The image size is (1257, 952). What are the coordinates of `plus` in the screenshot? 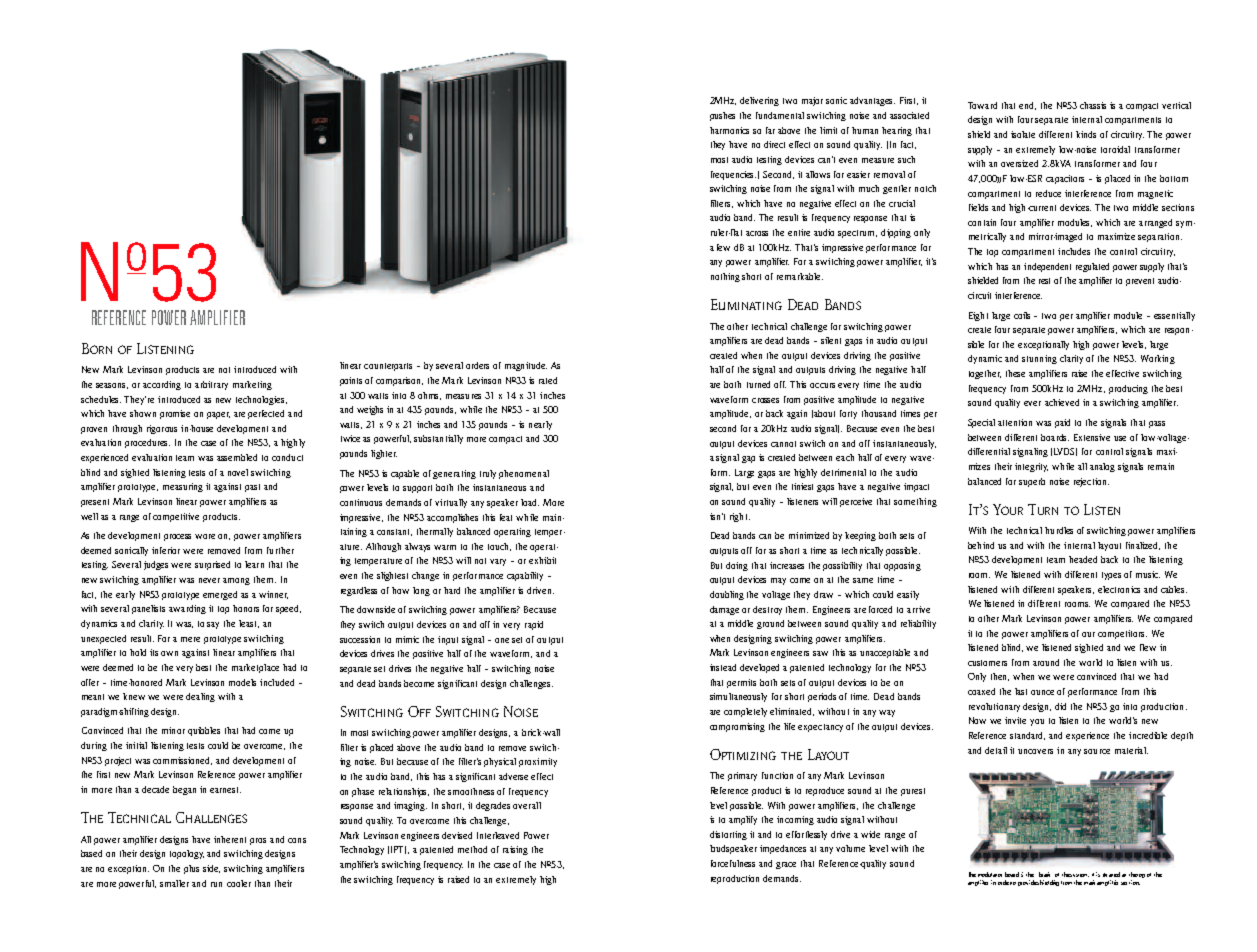 It's located at (191, 869).
